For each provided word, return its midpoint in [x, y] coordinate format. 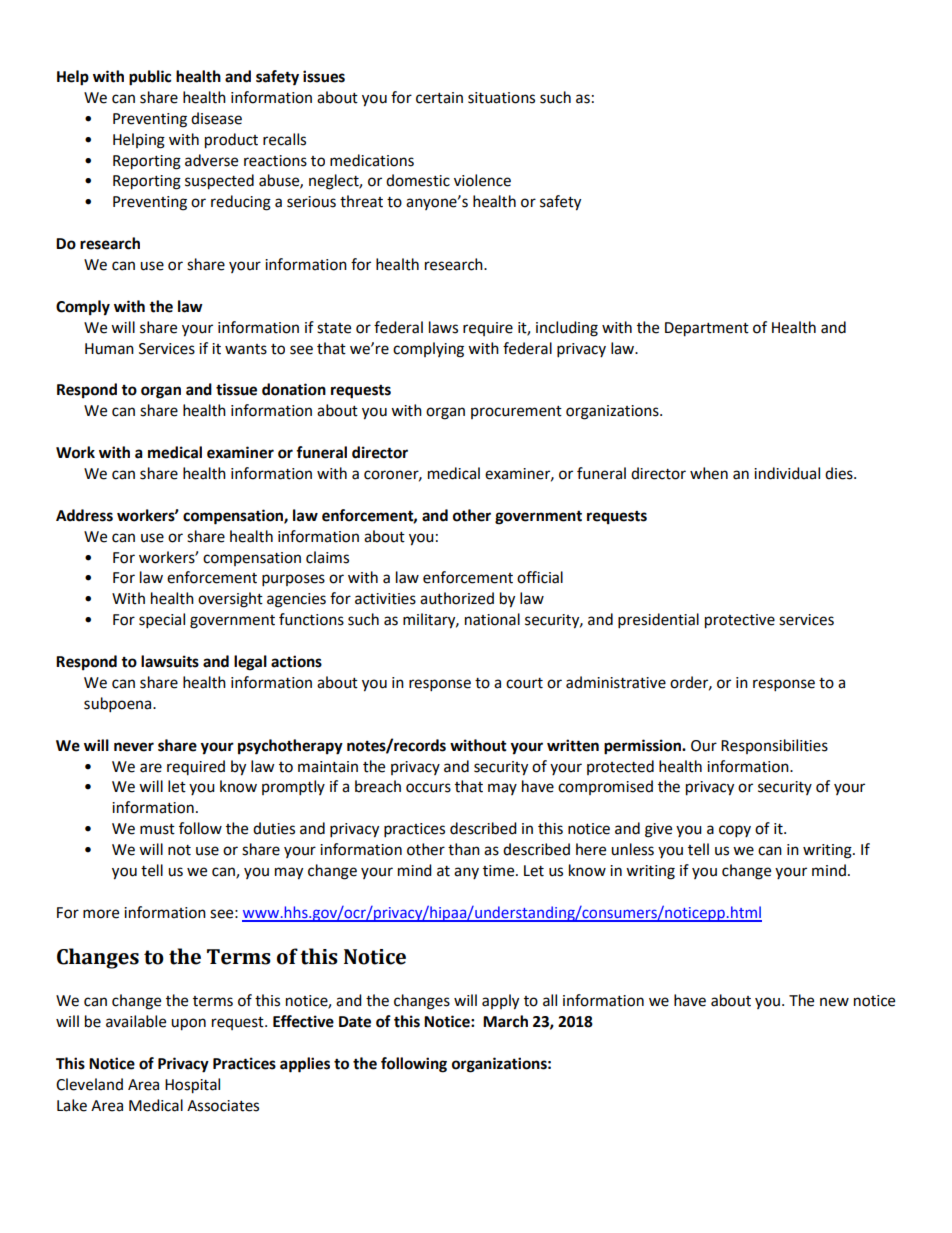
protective [740, 621]
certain [439, 98]
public [150, 78]
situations [501, 98]
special [162, 621]
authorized [457, 598]
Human [109, 349]
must [157, 829]
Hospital [192, 1086]
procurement [516, 412]
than [464, 849]
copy [735, 831]
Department [707, 329]
